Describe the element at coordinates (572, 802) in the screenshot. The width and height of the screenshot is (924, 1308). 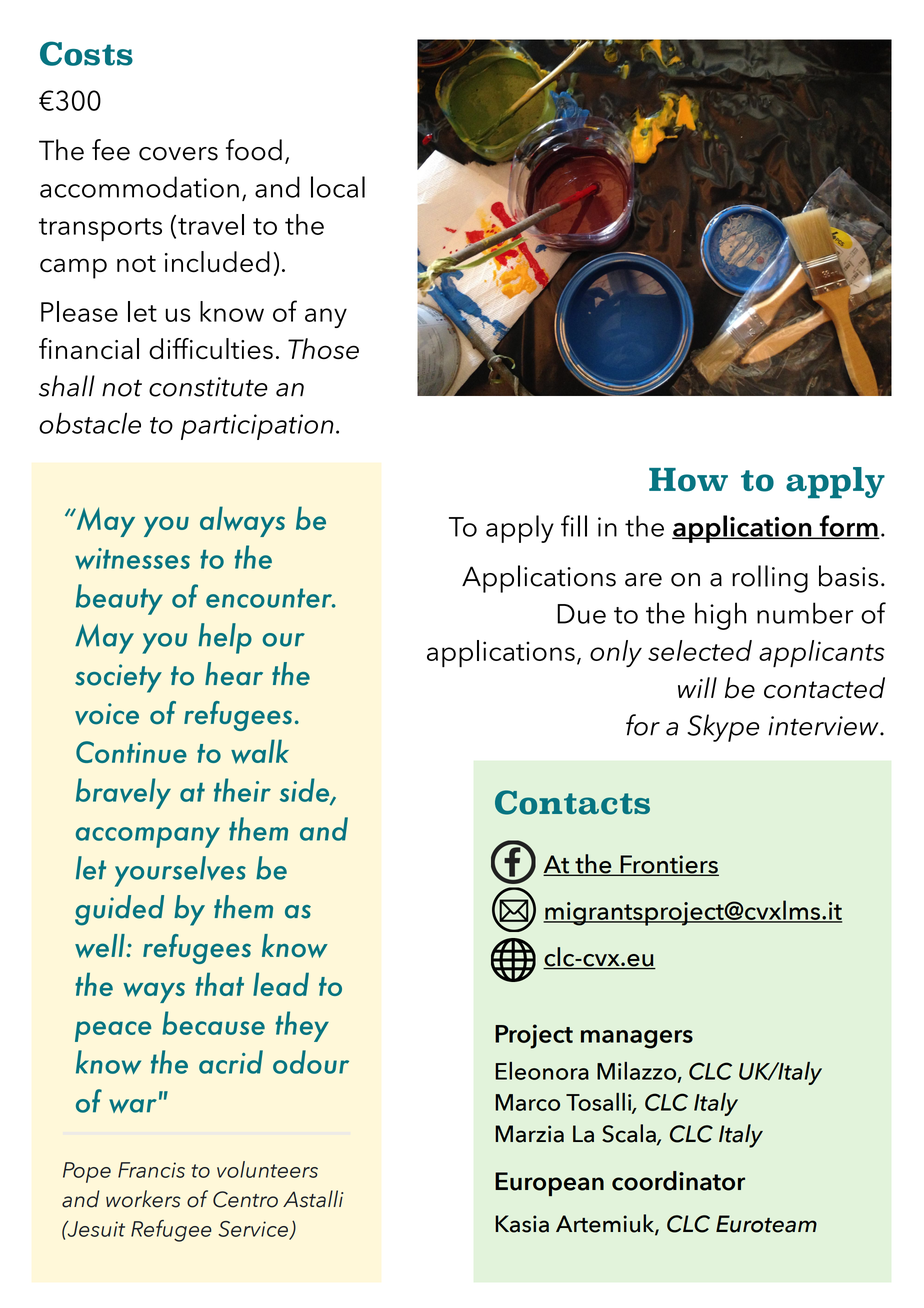
I see `Contacts` at that location.
